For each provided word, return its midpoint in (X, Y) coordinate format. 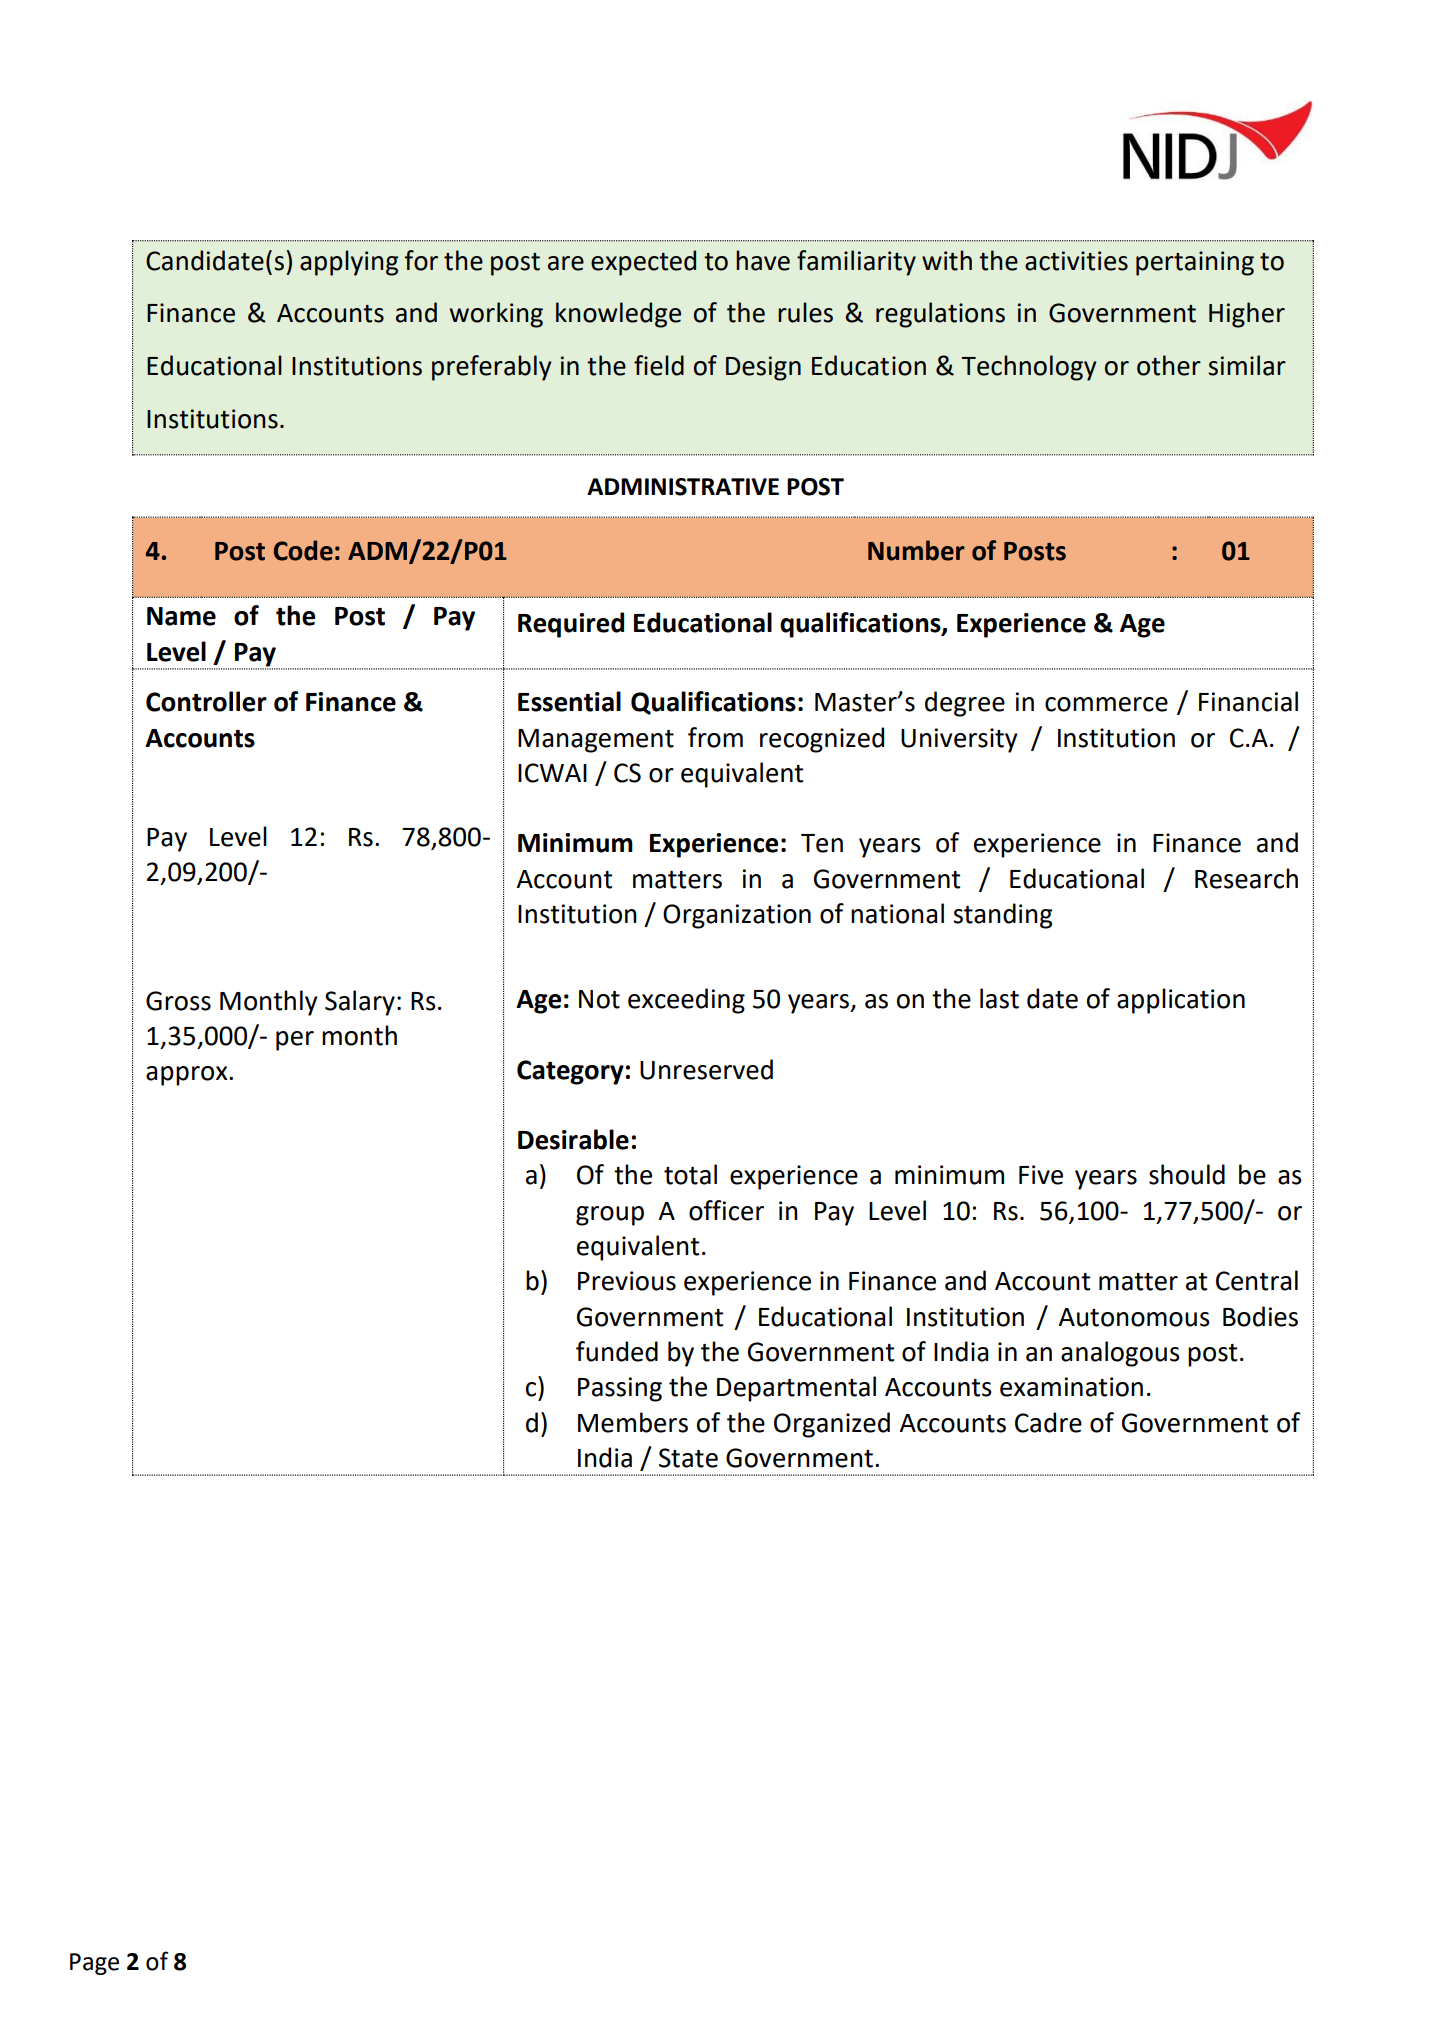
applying (349, 263)
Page (94, 1964)
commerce (1106, 704)
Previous (627, 1281)
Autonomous (1134, 1317)
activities (1076, 261)
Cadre (1048, 1422)
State (688, 1458)
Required (571, 625)
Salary (360, 1003)
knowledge (618, 315)
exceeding (686, 1001)
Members (633, 1422)
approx (188, 1076)
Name (181, 616)
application (1181, 1001)
